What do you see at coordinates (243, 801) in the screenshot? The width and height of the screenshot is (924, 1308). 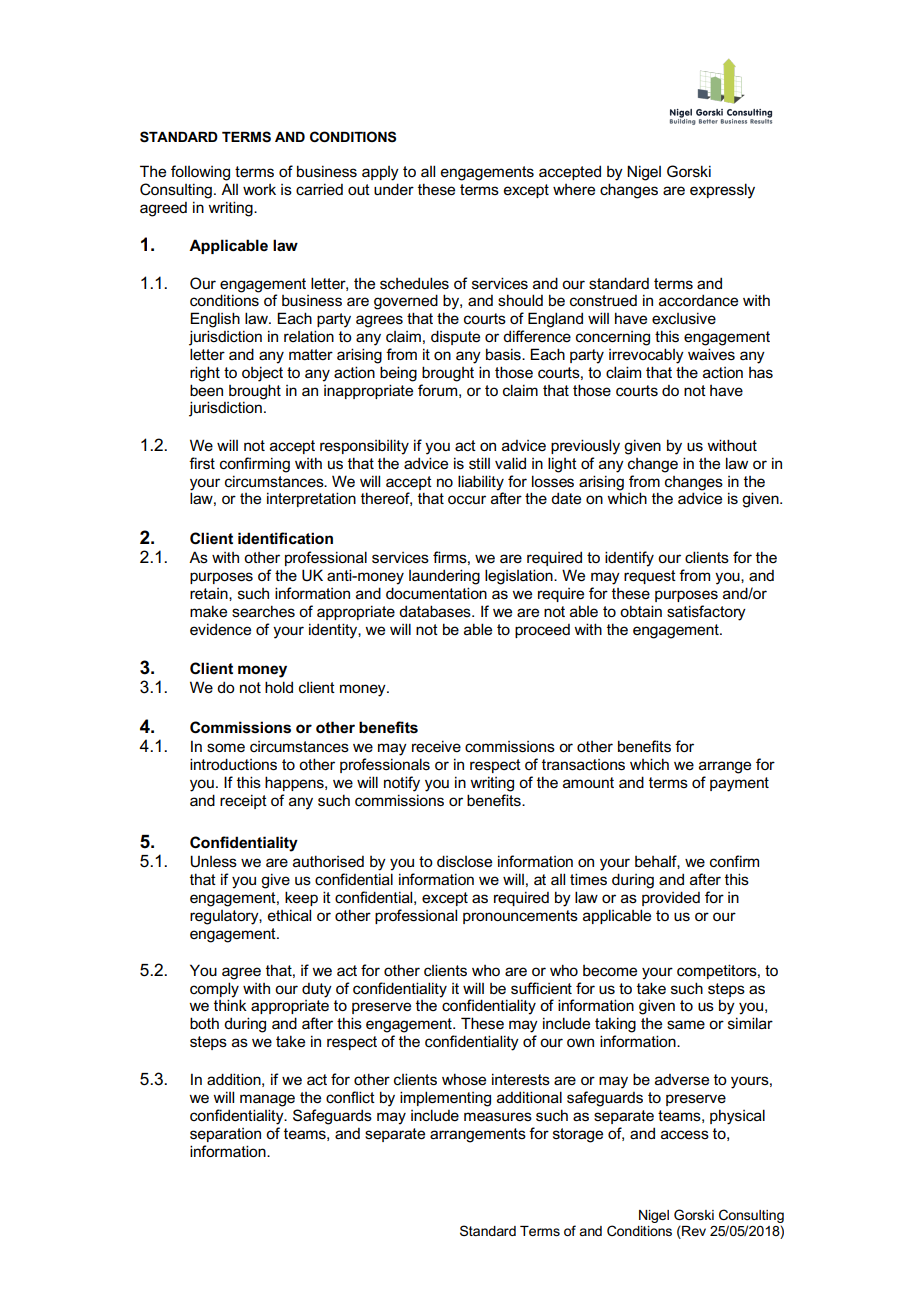 I see `receipt` at bounding box center [243, 801].
